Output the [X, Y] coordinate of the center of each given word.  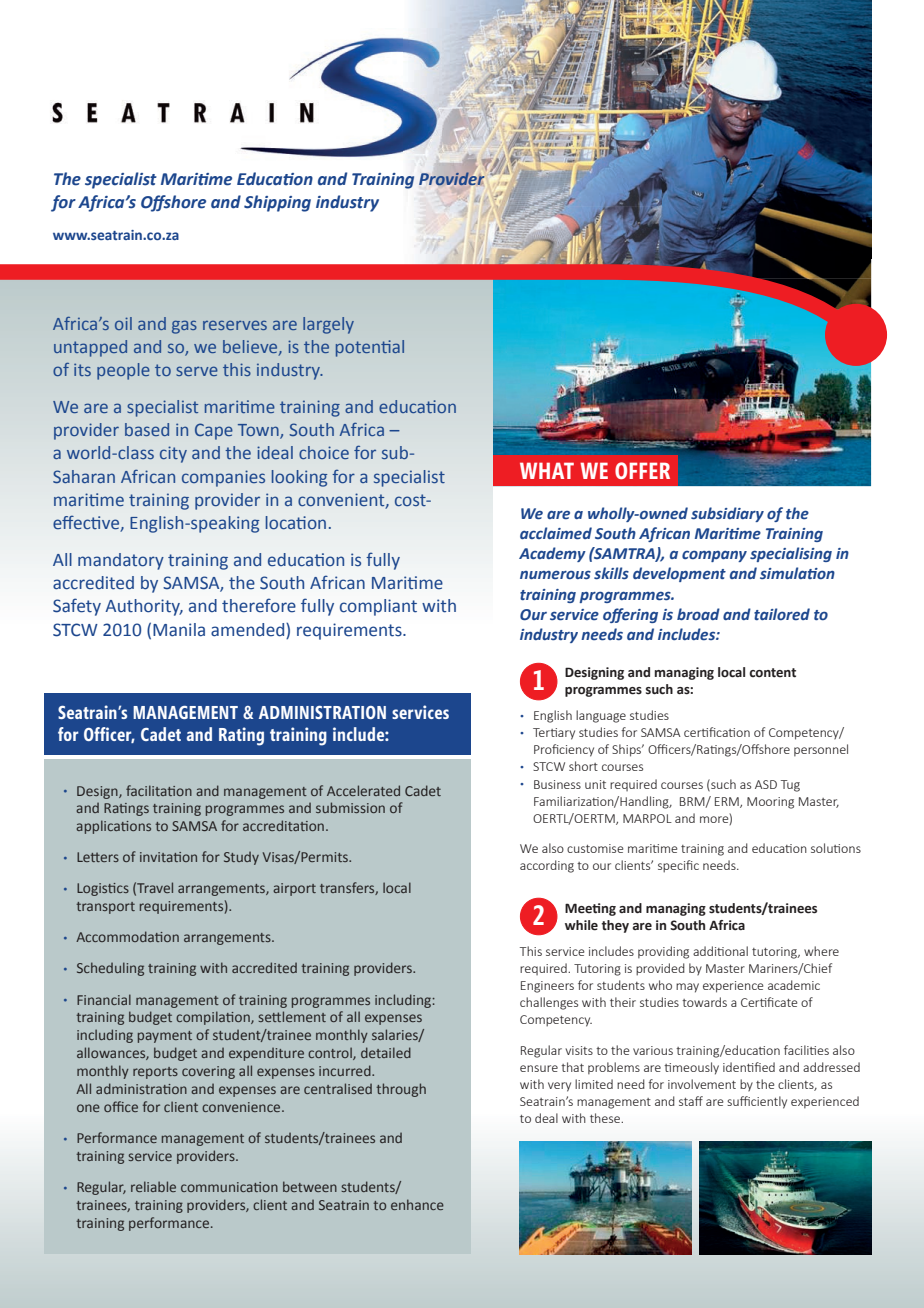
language [601, 716]
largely [328, 325]
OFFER [642, 470]
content [772, 673]
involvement [702, 1084]
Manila [179, 630]
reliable [153, 1186]
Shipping [277, 203]
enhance [417, 1204]
